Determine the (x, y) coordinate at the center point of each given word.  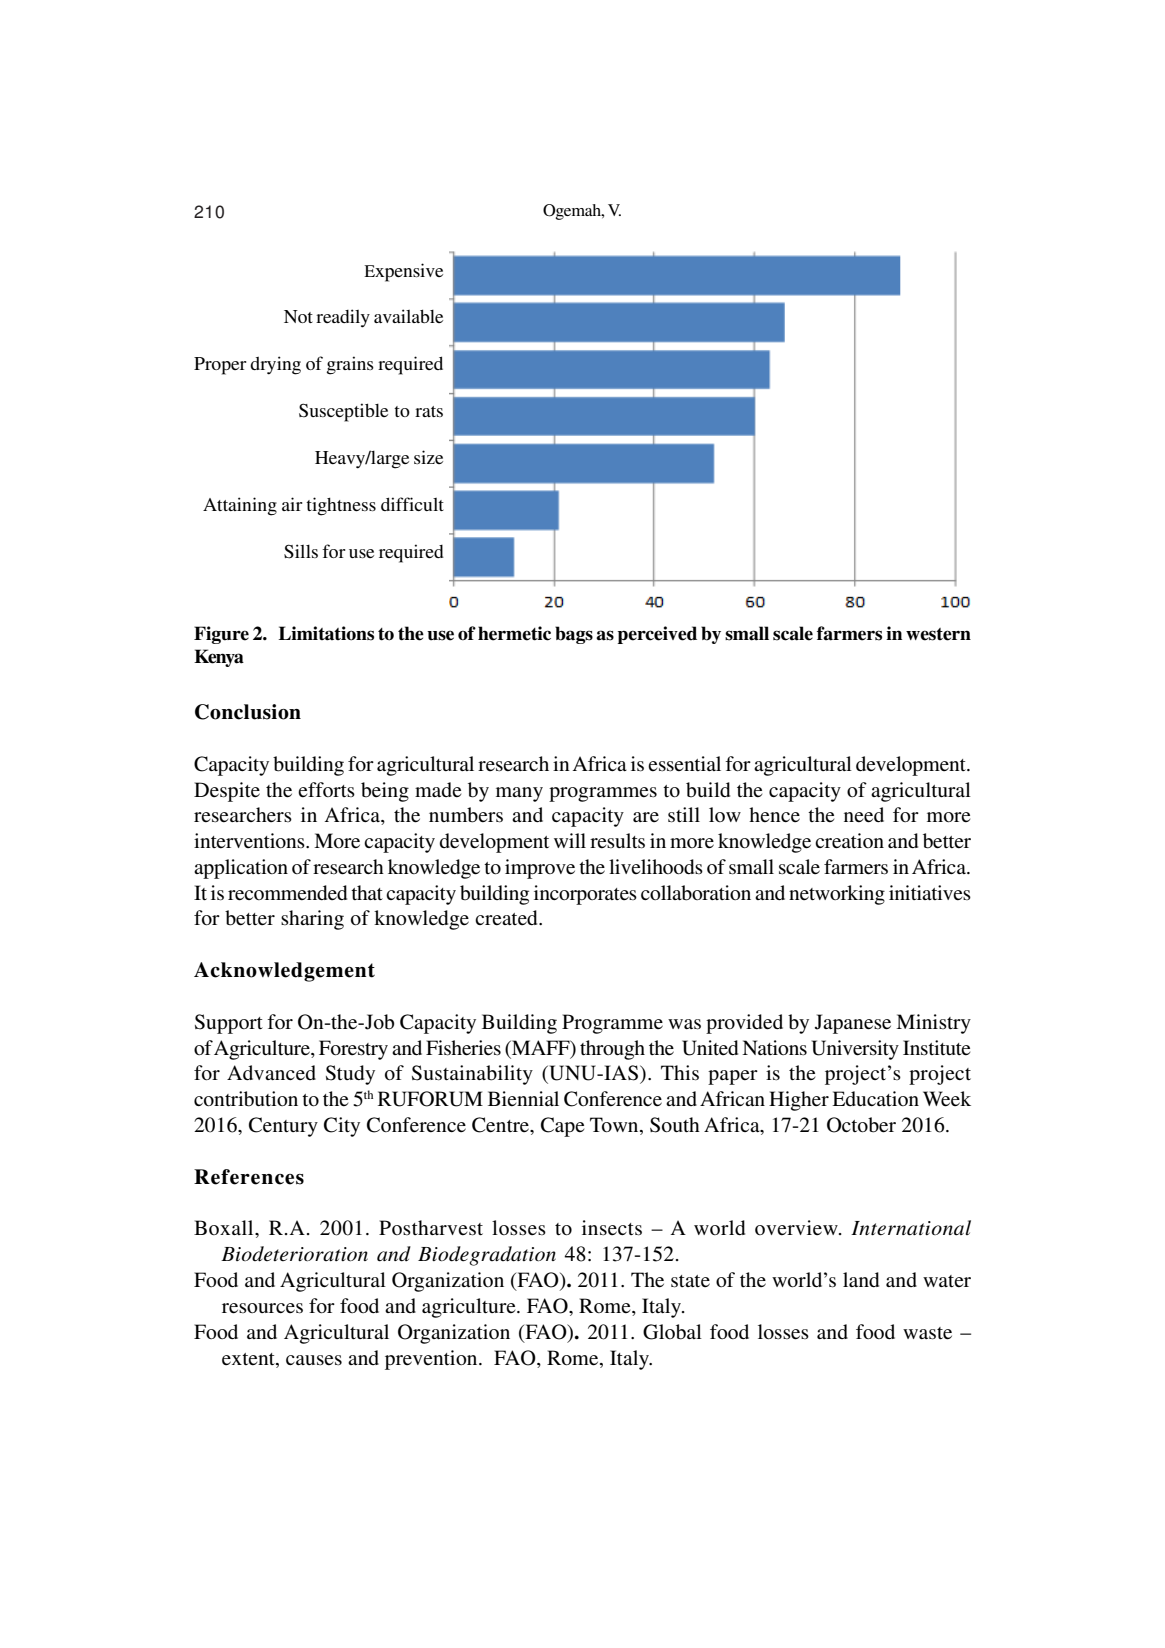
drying (275, 365)
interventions (250, 841)
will (570, 840)
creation (849, 841)
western (938, 634)
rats (429, 411)
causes (314, 1360)
